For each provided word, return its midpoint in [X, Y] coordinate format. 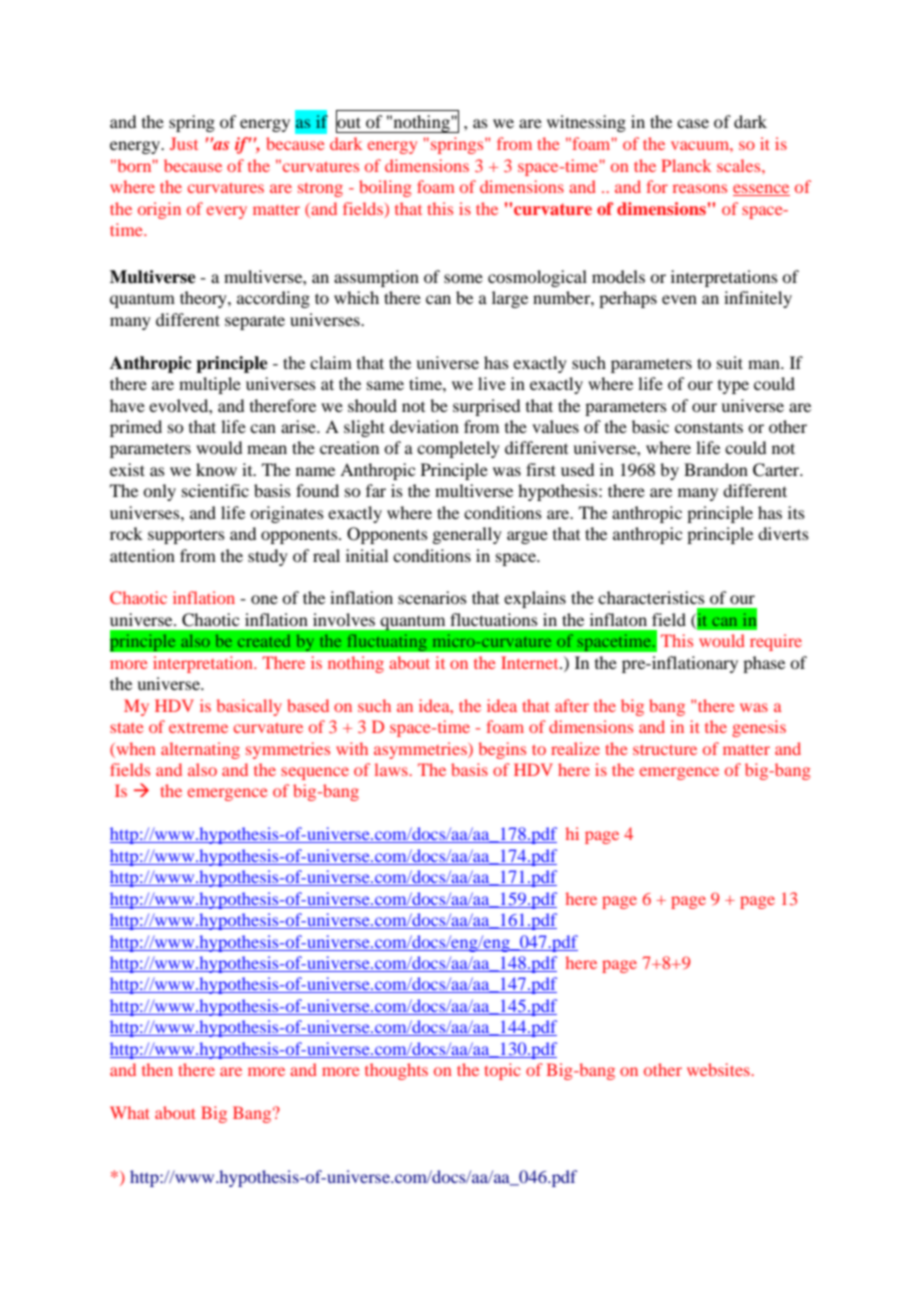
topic [502, 1071]
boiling [385, 188]
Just [184, 143]
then [157, 1069]
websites [719, 1069]
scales [740, 165]
